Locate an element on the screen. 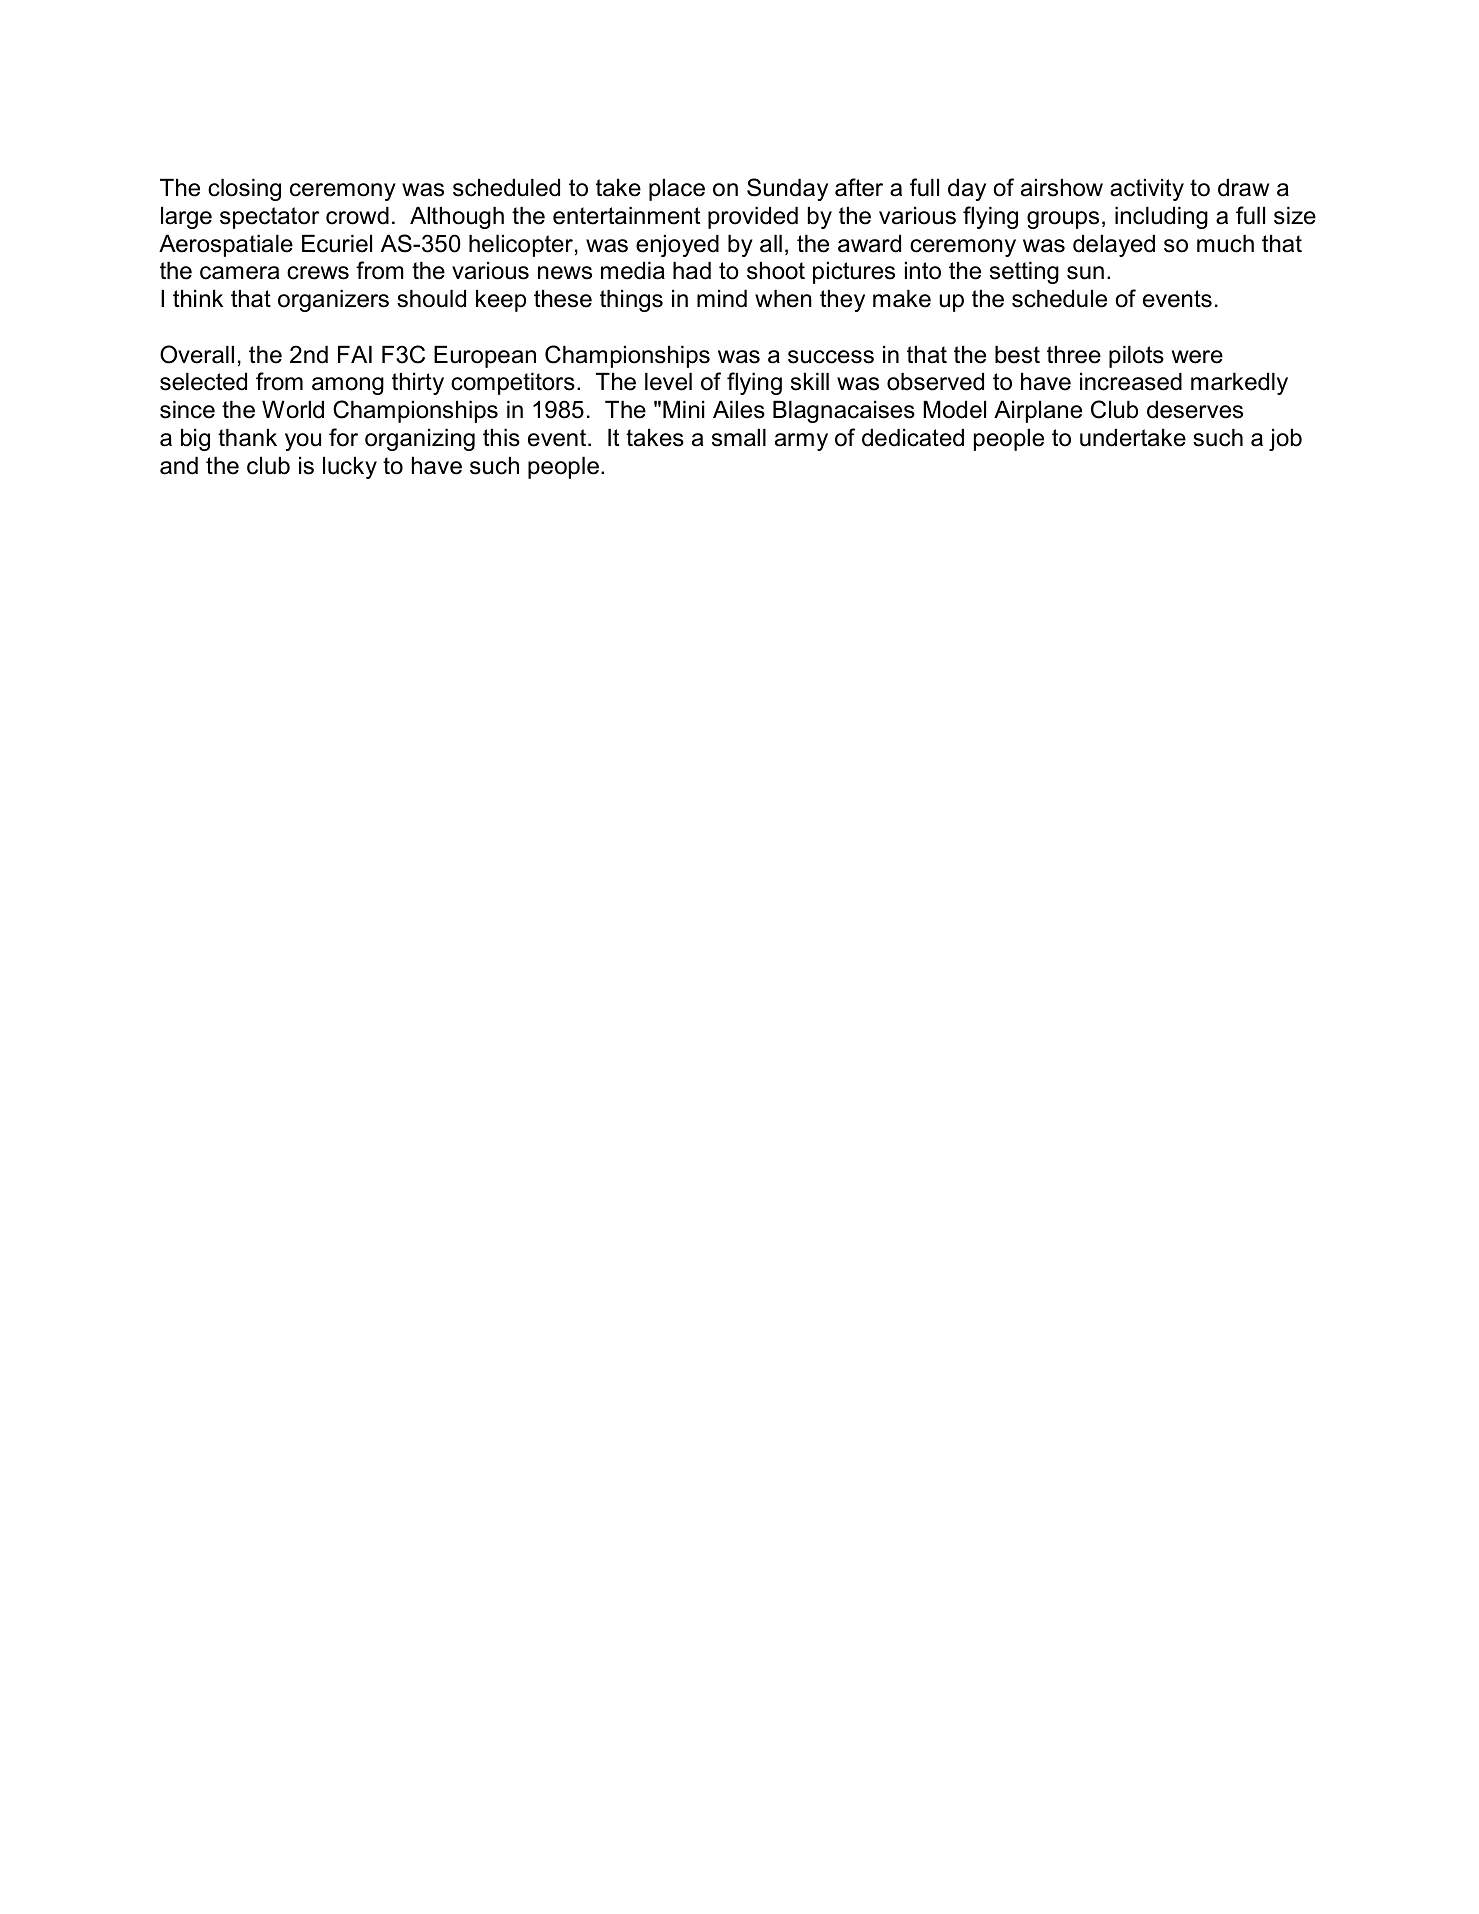  activity is located at coordinates (1147, 189).
